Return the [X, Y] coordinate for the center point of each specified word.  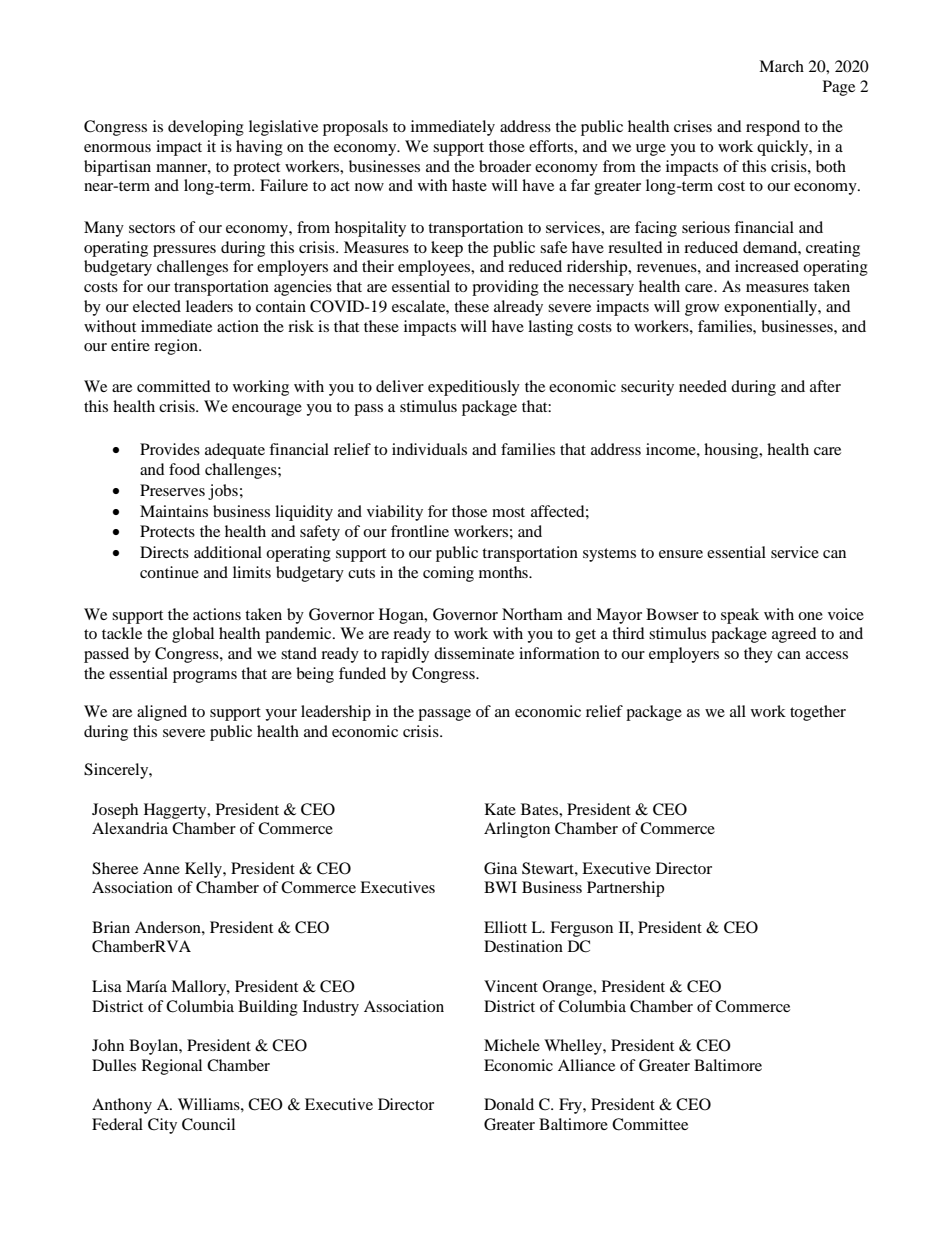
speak [740, 616]
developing [206, 128]
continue [169, 572]
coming [448, 574]
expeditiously [474, 388]
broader [505, 166]
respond [773, 128]
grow [702, 310]
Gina [500, 868]
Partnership [625, 889]
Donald [509, 1104]
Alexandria [130, 828]
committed [174, 386]
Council [208, 1124]
